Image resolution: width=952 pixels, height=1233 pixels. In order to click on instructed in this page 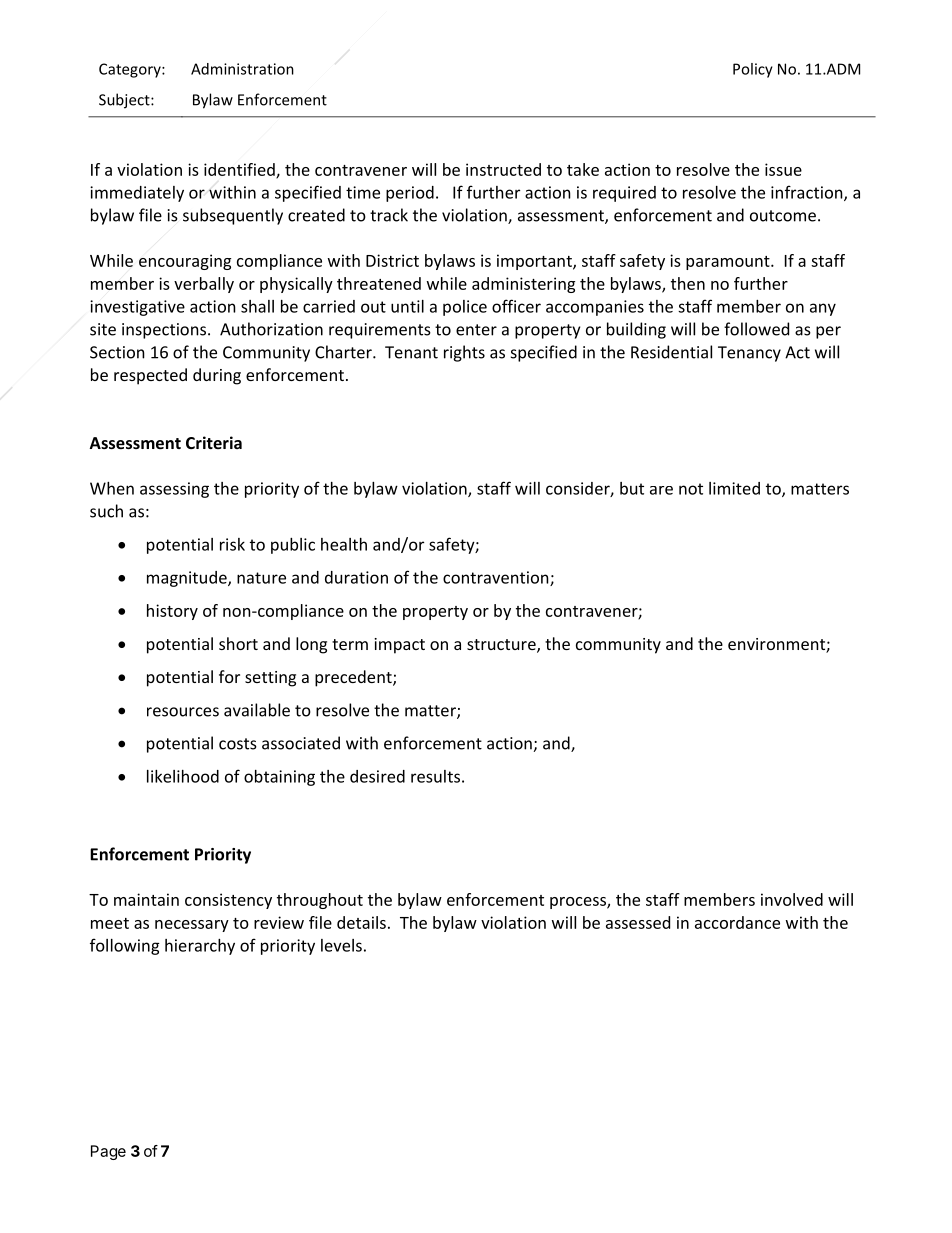, I will do `click(503, 169)`.
